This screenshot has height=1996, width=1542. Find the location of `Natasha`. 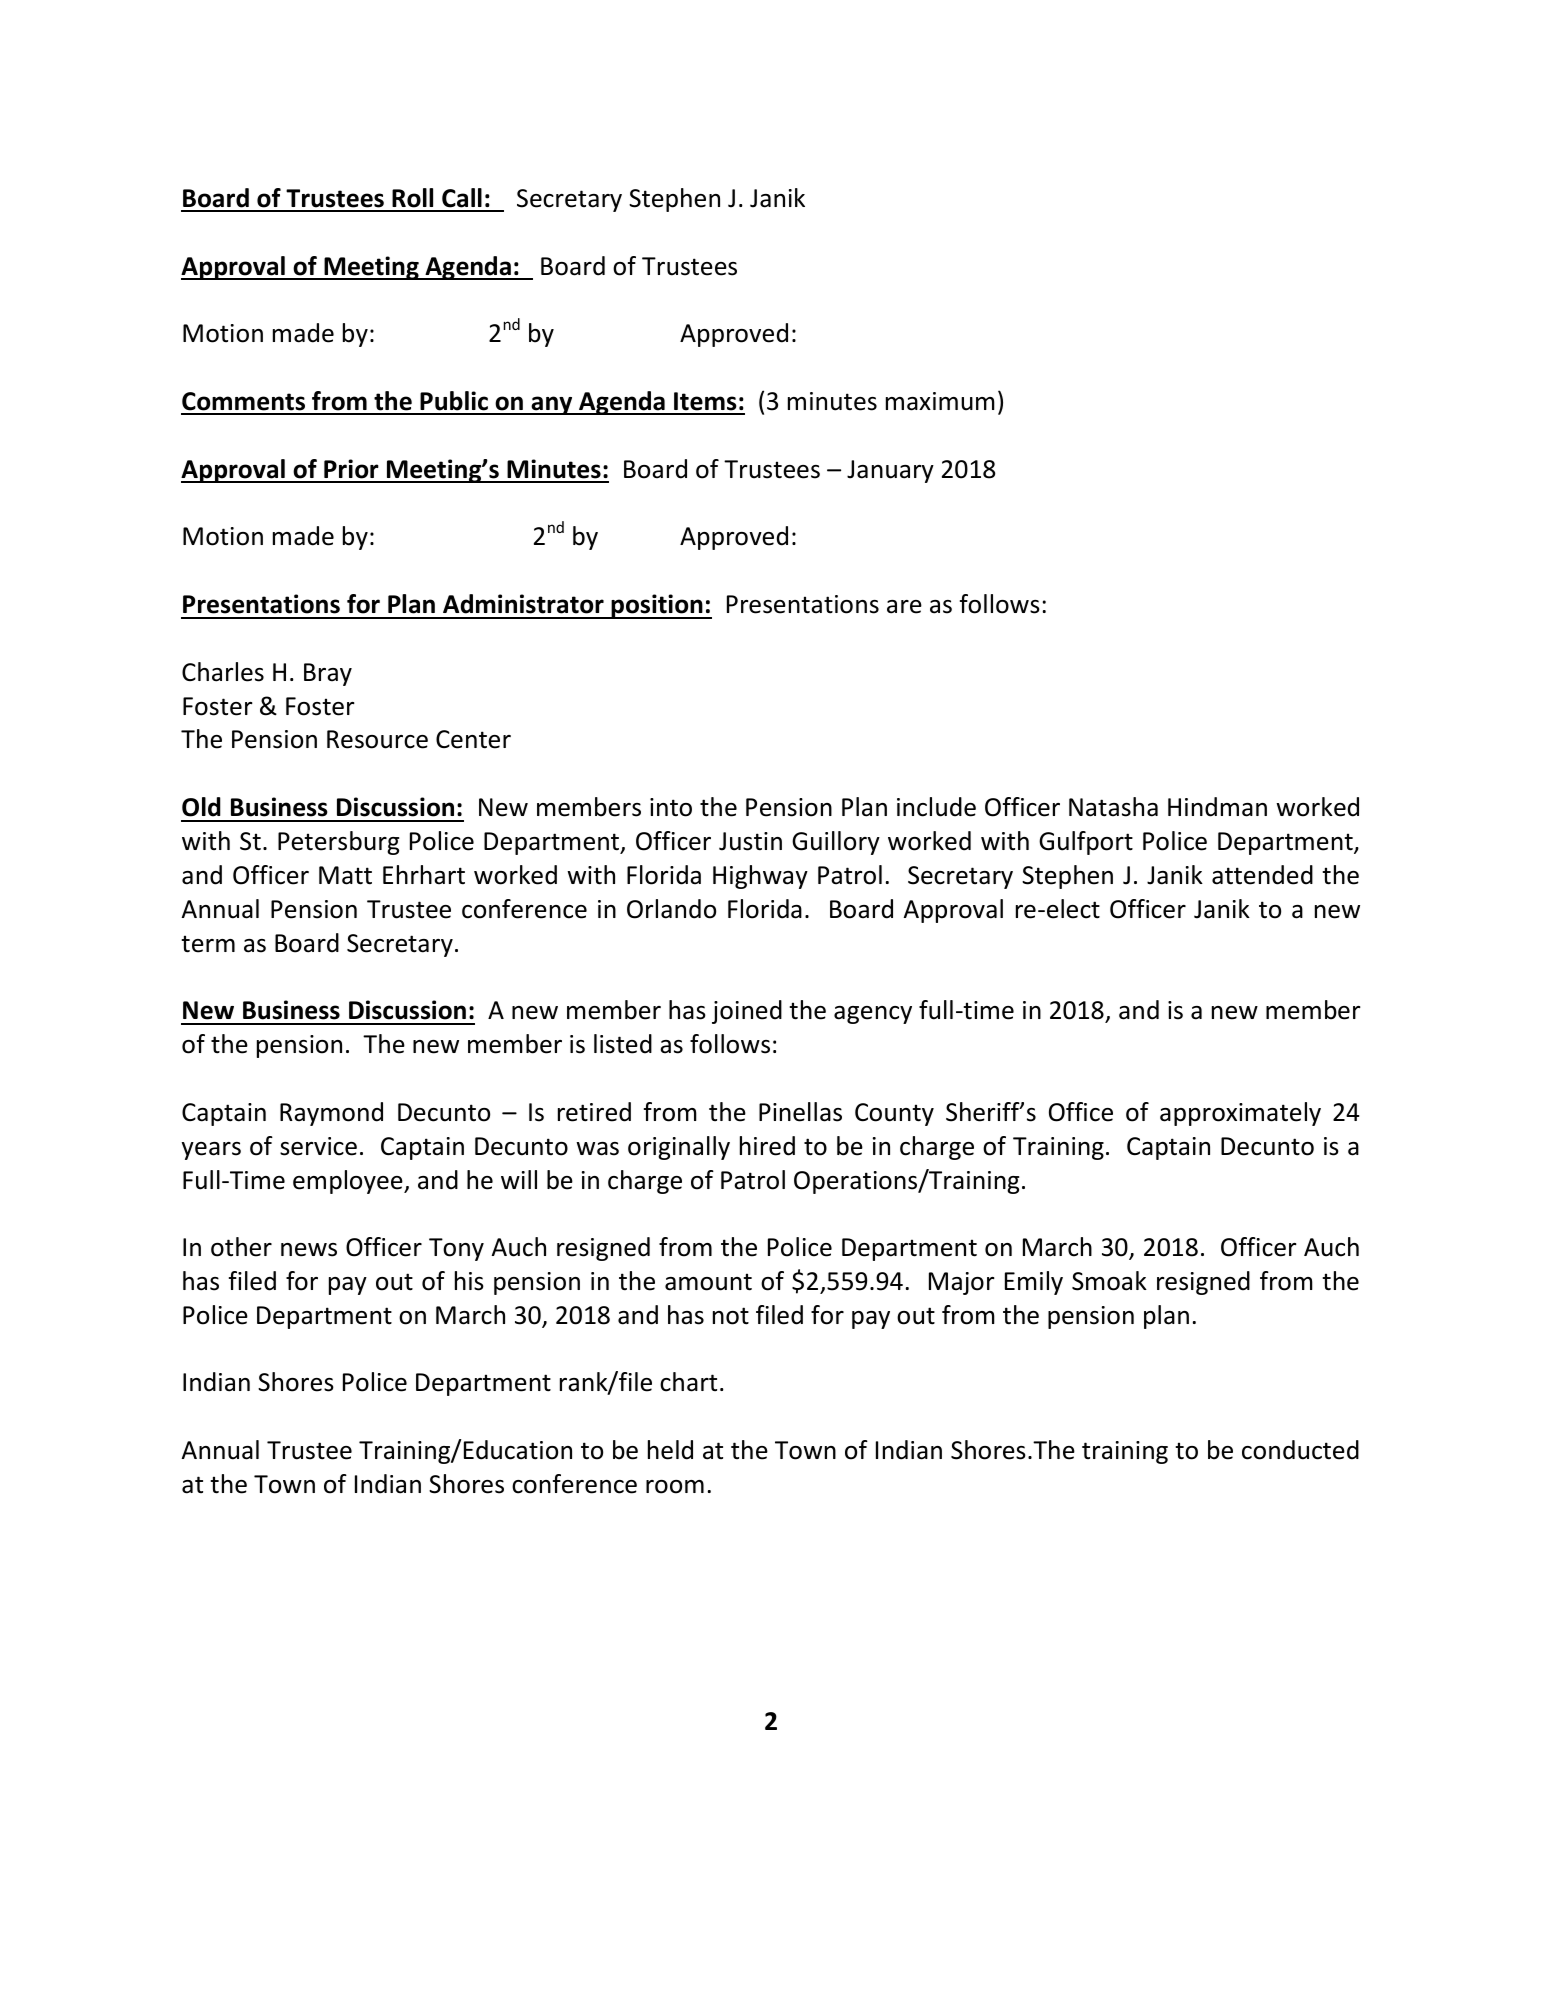

Natasha is located at coordinates (1113, 807).
